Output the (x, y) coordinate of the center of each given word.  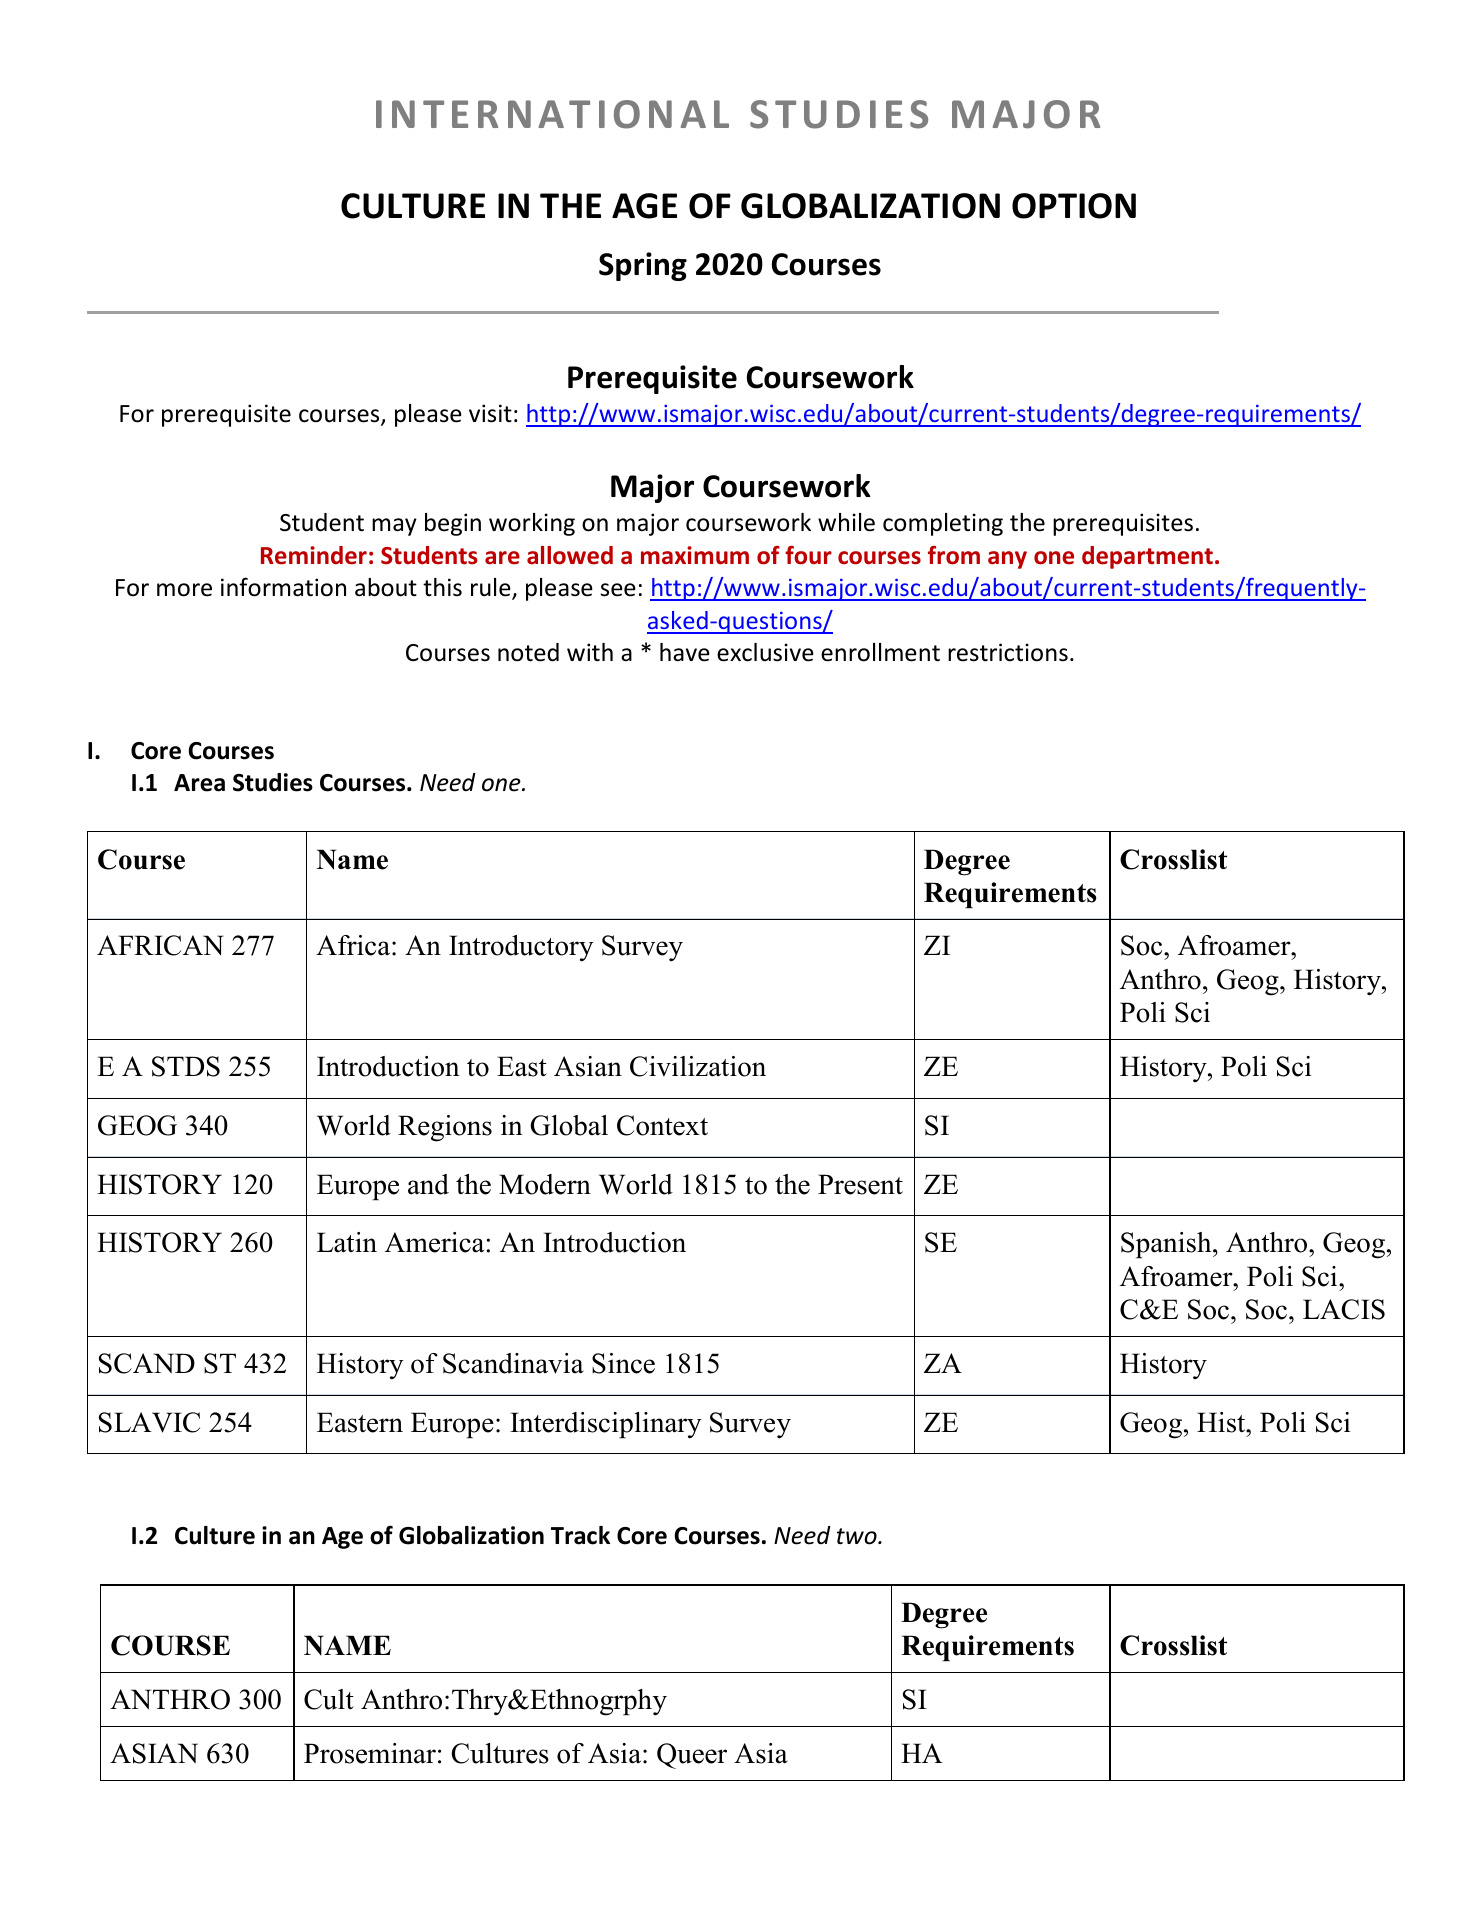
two (858, 1536)
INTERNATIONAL (552, 114)
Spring (643, 266)
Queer (692, 1756)
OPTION (1074, 206)
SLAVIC (149, 1422)
